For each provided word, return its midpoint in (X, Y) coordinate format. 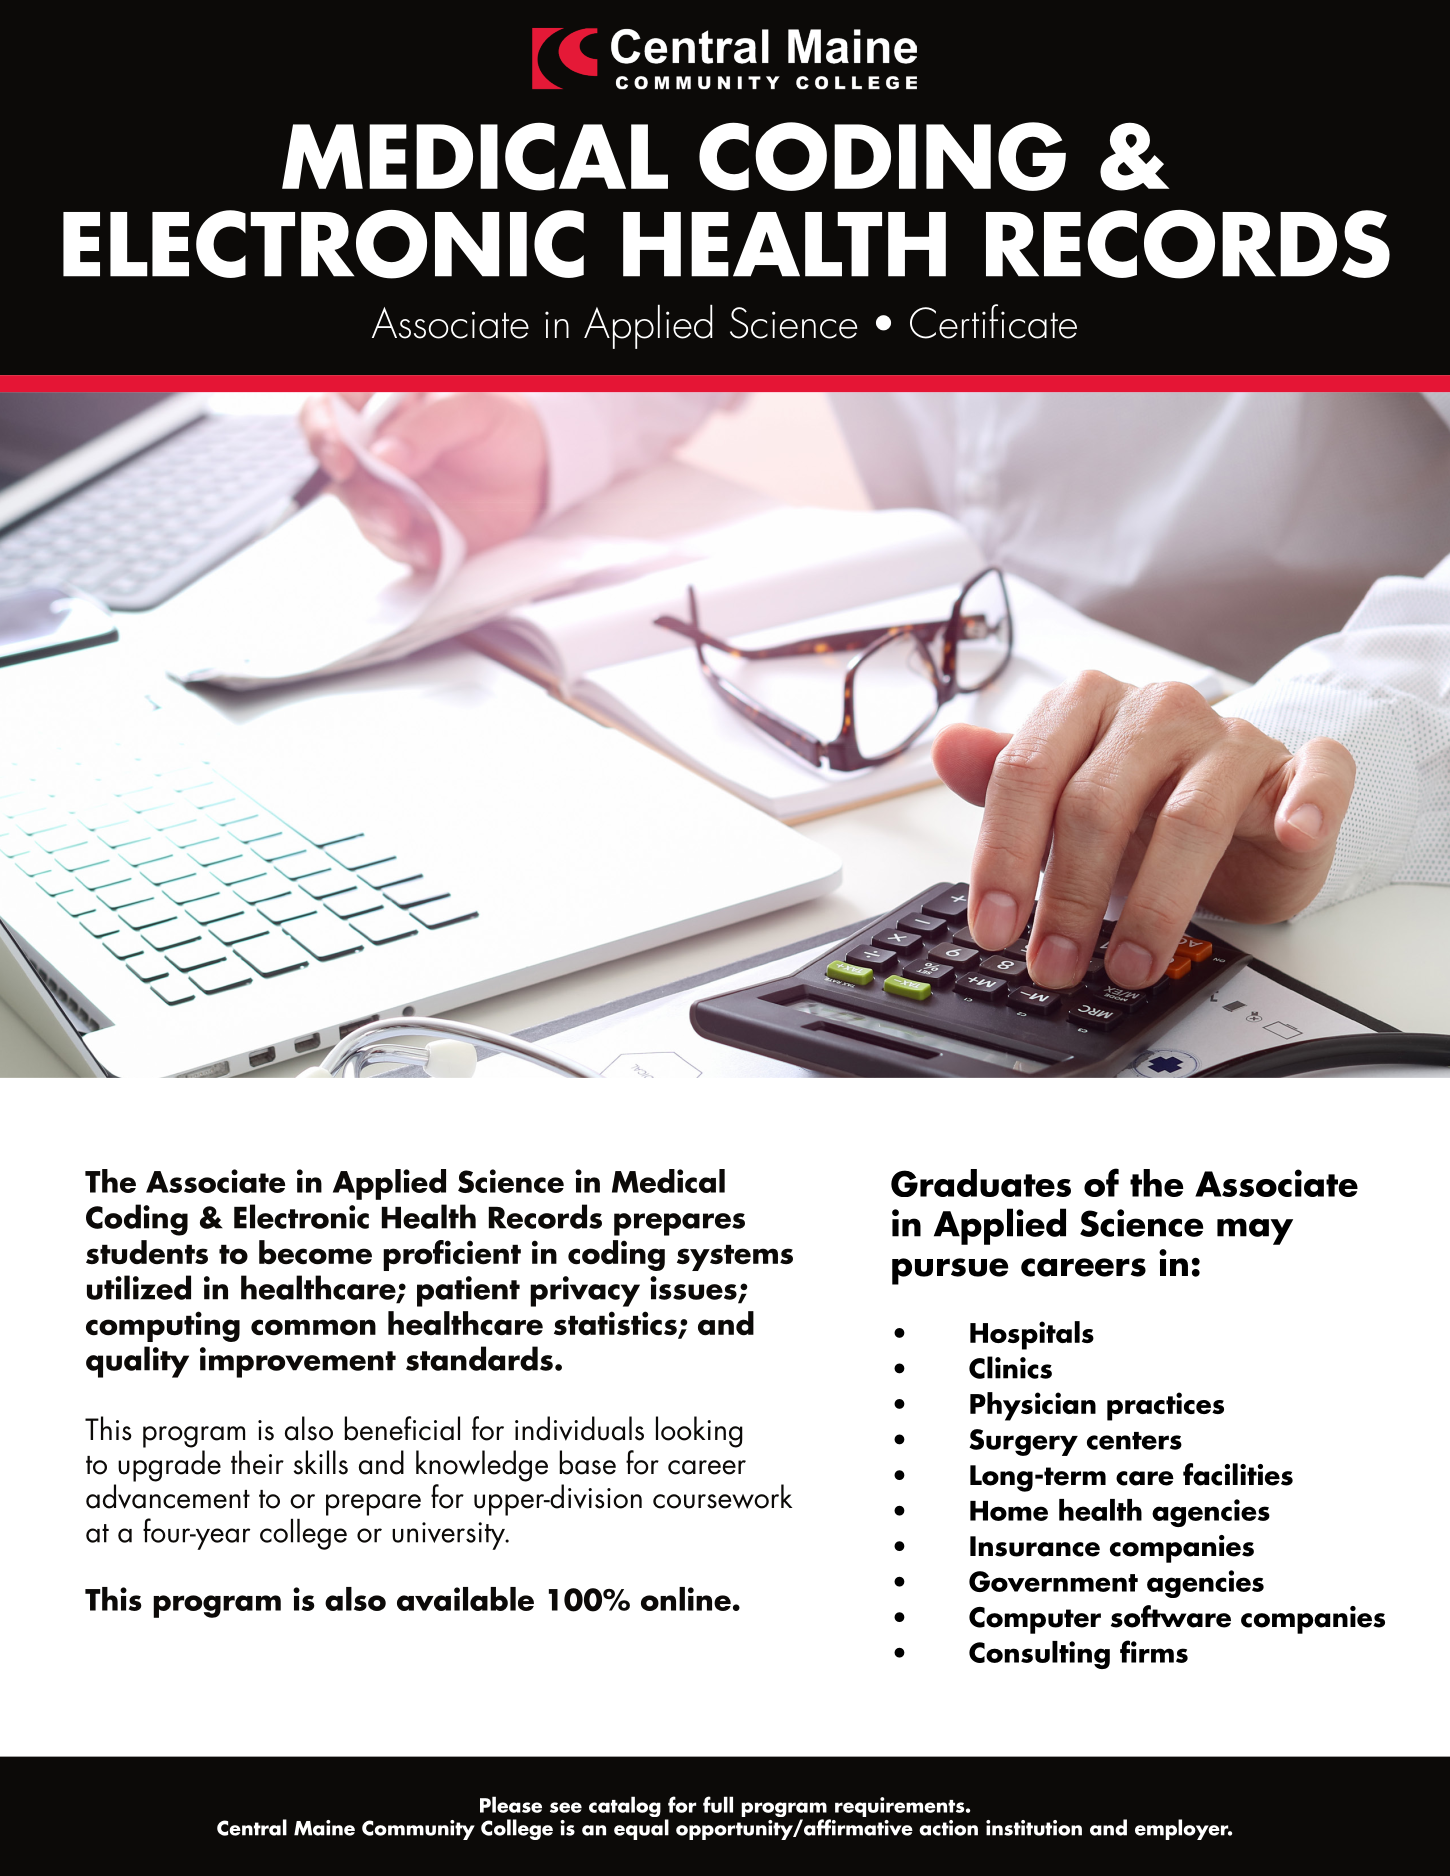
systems (735, 1257)
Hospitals (1032, 1335)
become (315, 1252)
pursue (950, 1271)
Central (252, 1827)
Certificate (993, 321)
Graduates (981, 1183)
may (1255, 1231)
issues (694, 1289)
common (313, 1327)
